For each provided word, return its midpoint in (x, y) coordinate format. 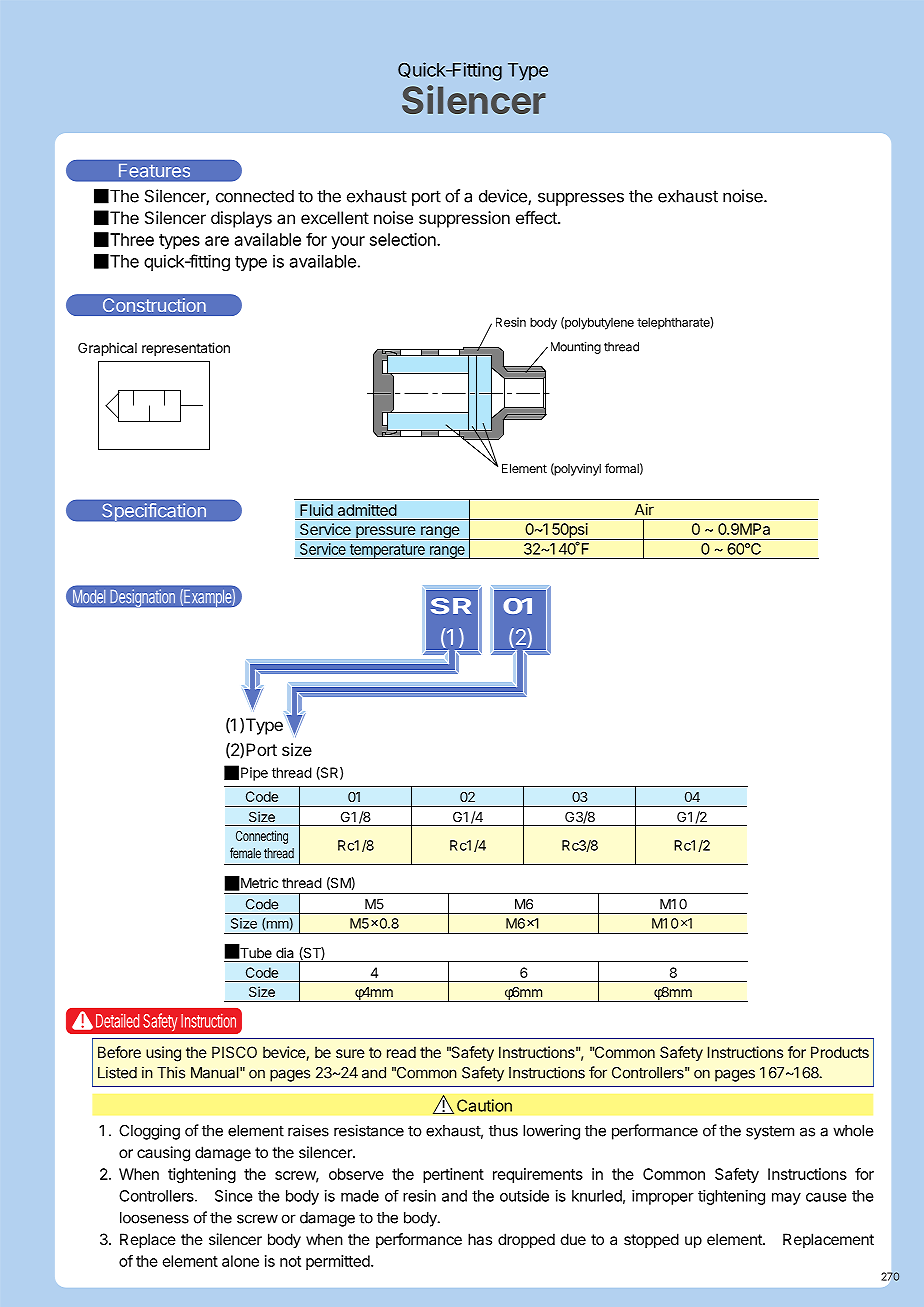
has (480, 1239)
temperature (387, 551)
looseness (154, 1218)
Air (644, 509)
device (504, 197)
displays (241, 219)
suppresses (581, 199)
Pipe (254, 774)
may (786, 1199)
